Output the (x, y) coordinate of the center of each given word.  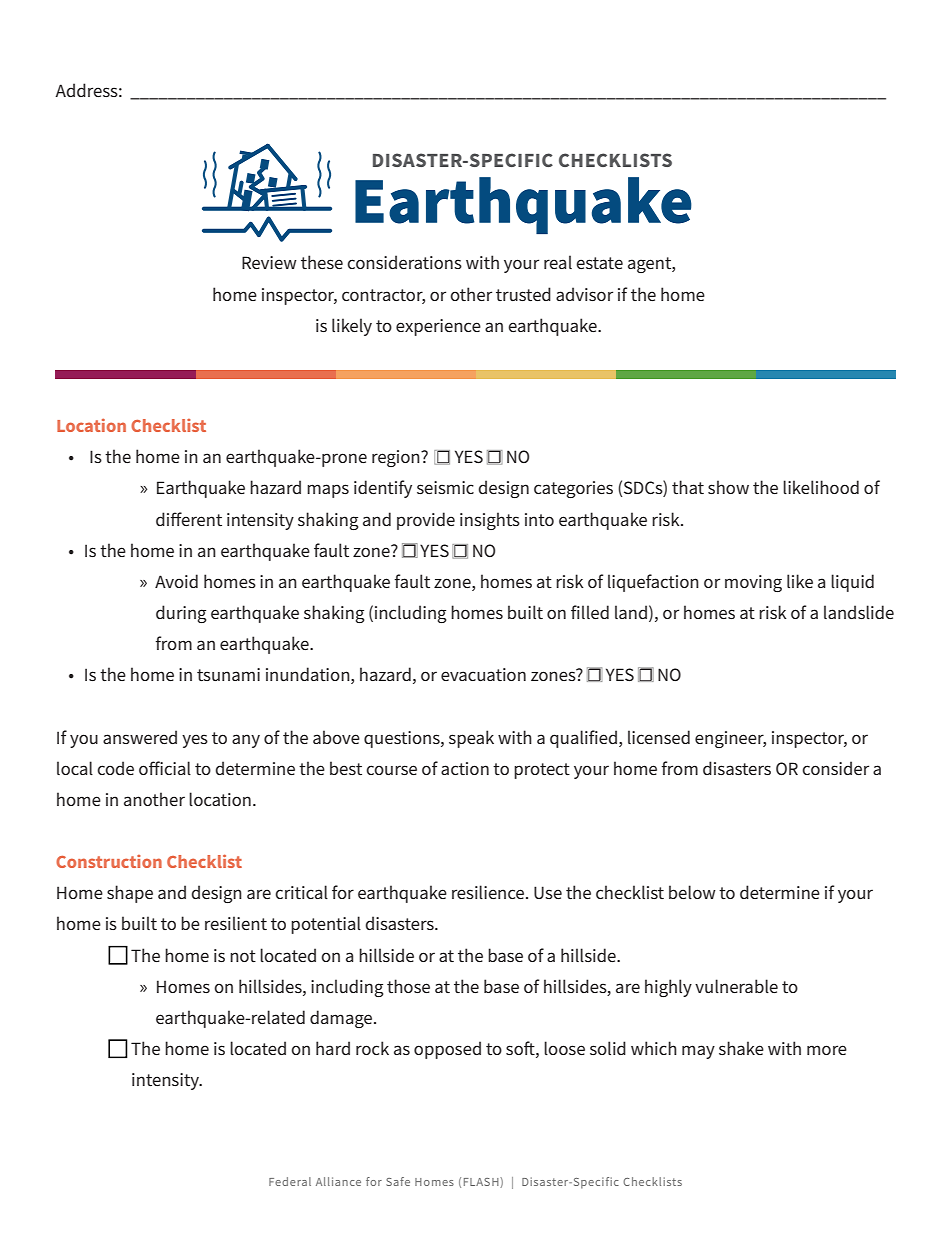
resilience (489, 892)
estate (599, 263)
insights (490, 521)
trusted (523, 294)
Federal (290, 1181)
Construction (109, 861)
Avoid (176, 581)
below (692, 892)
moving (753, 583)
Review (269, 262)
